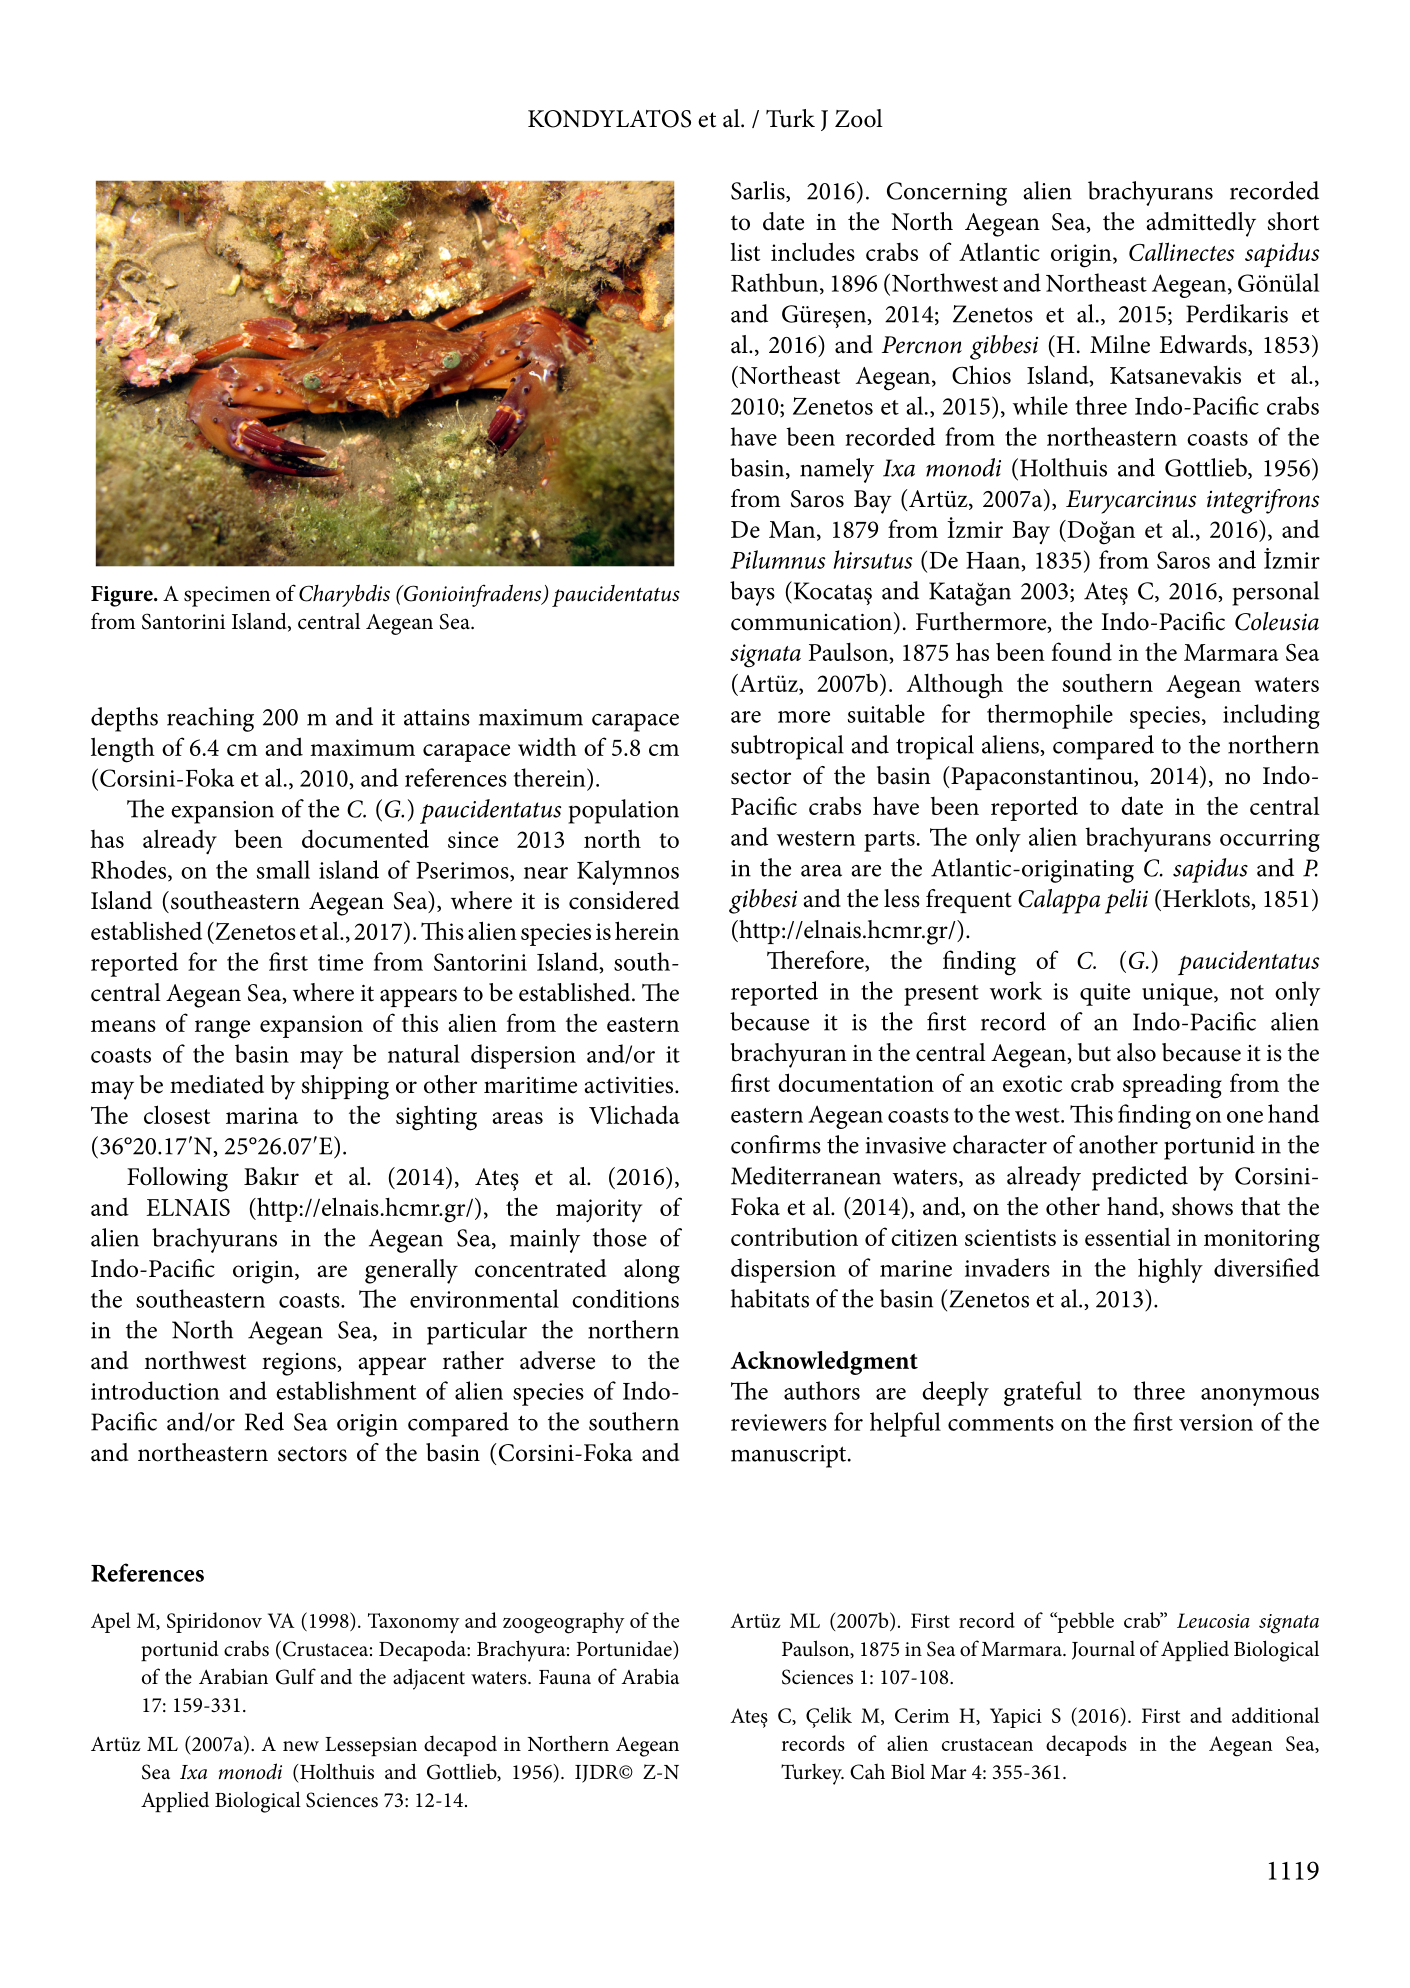  I want to click on list, so click(745, 252).
